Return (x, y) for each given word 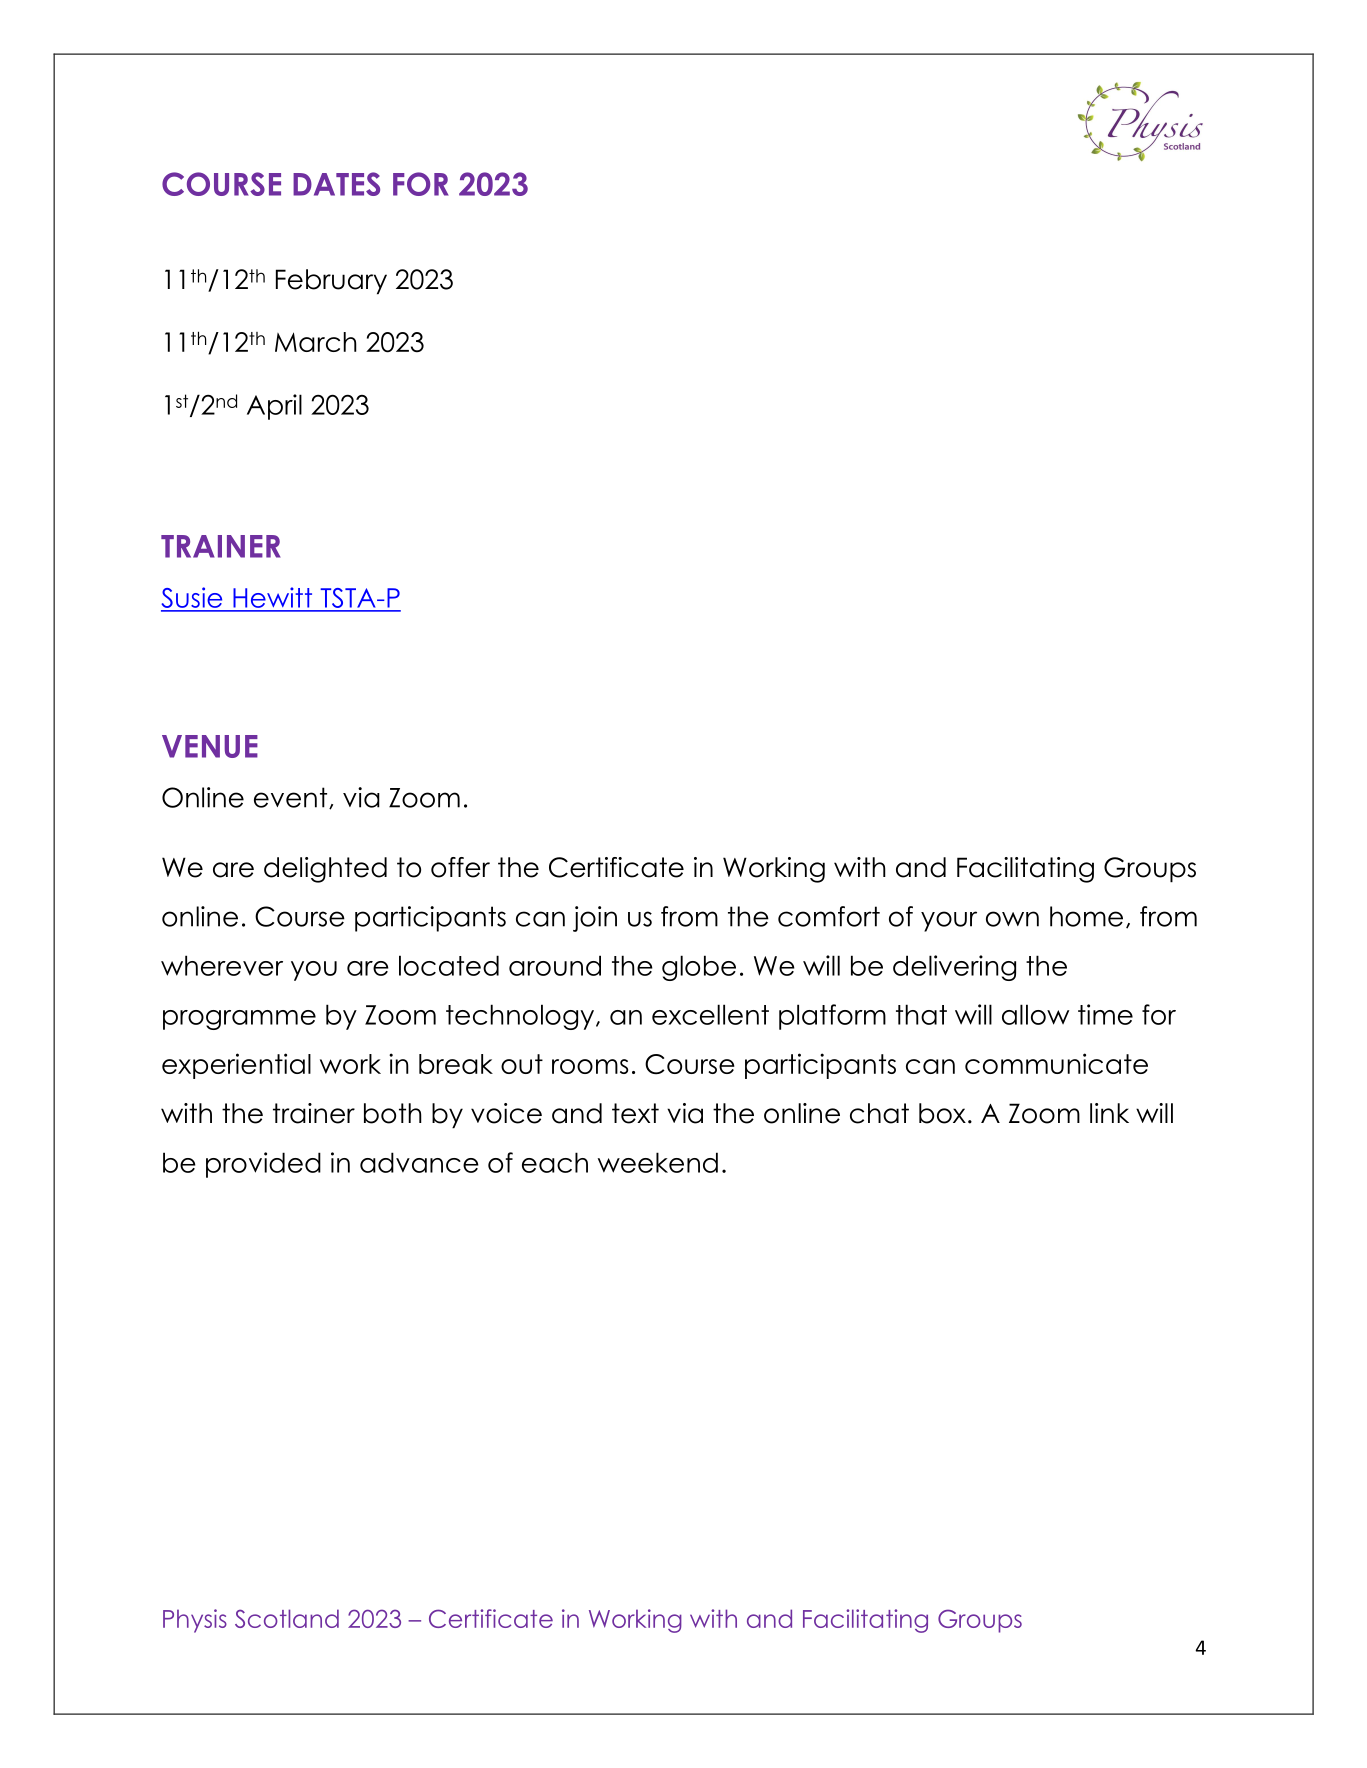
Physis (195, 1621)
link (1109, 1113)
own (1012, 919)
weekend (658, 1162)
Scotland (287, 1618)
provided (263, 1165)
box (942, 1113)
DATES (336, 184)
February (331, 282)
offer (460, 867)
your (949, 921)
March (316, 342)
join (595, 919)
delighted (325, 870)
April (274, 407)
